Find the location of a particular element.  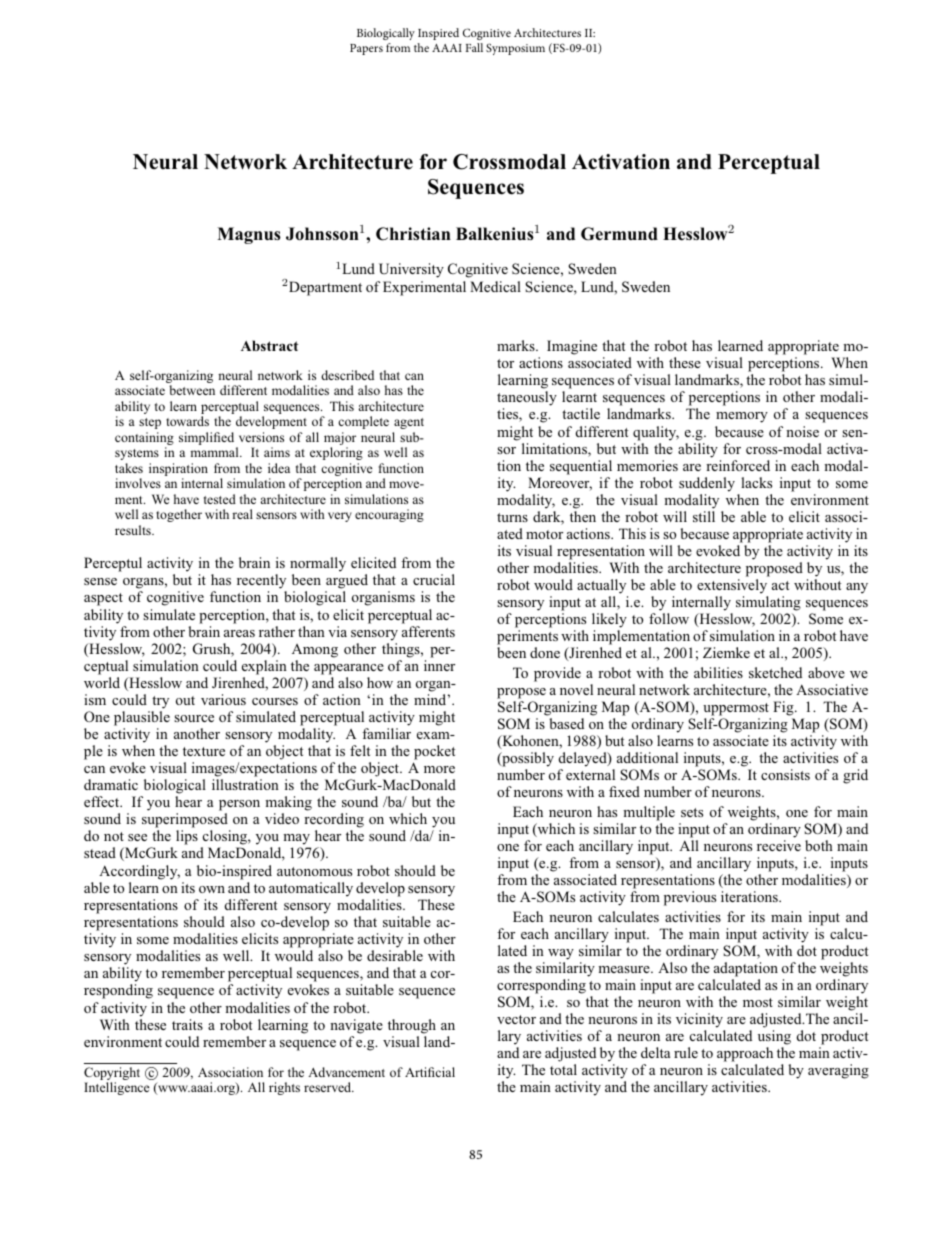

Fall is located at coordinates (474, 47).
